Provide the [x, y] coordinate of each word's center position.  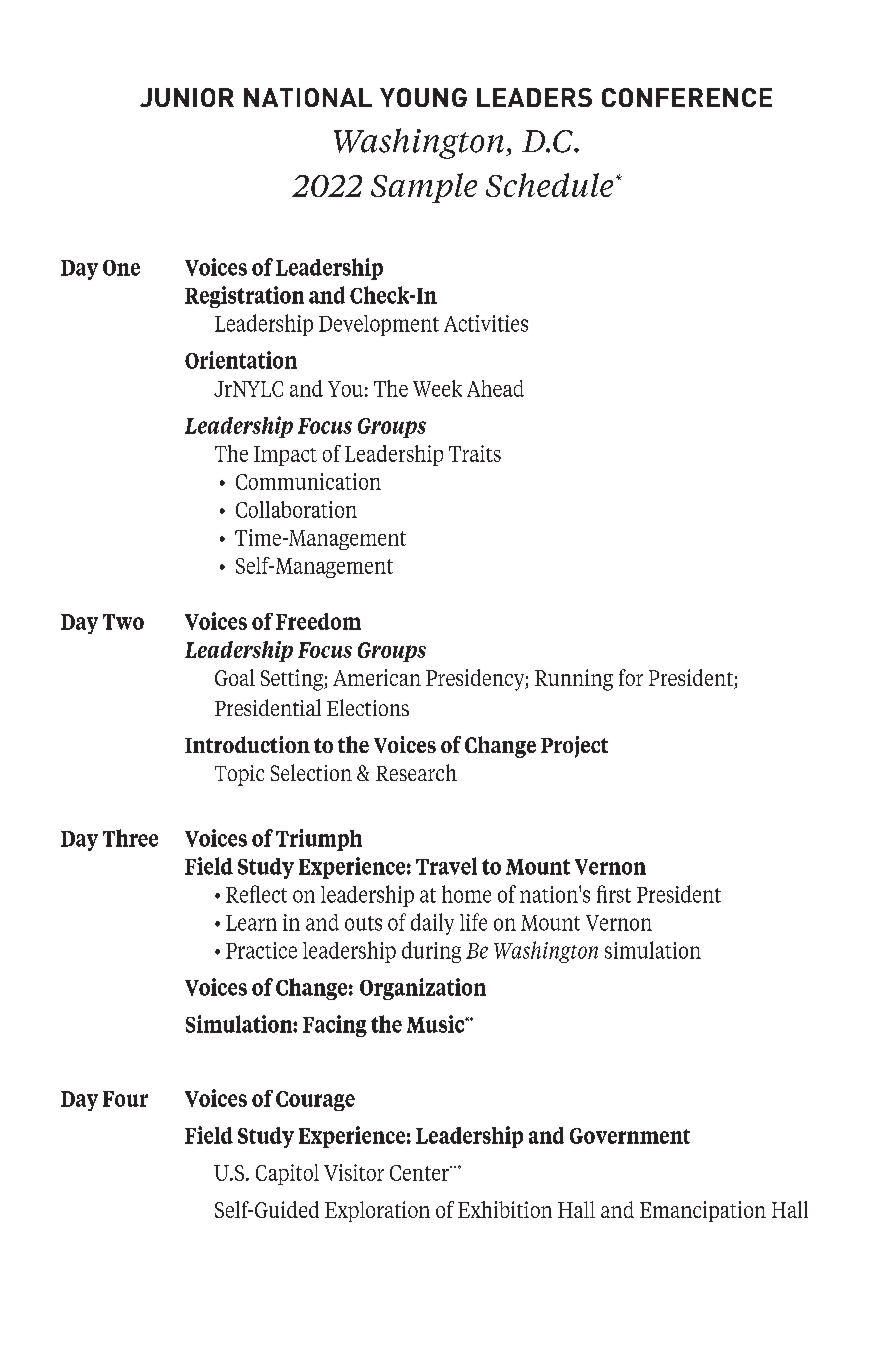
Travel [446, 866]
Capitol [287, 1174]
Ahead [495, 388]
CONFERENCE [687, 97]
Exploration [377, 1211]
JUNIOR [187, 97]
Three [130, 838]
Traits [475, 453]
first [614, 894]
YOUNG [423, 97]
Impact [285, 456]
